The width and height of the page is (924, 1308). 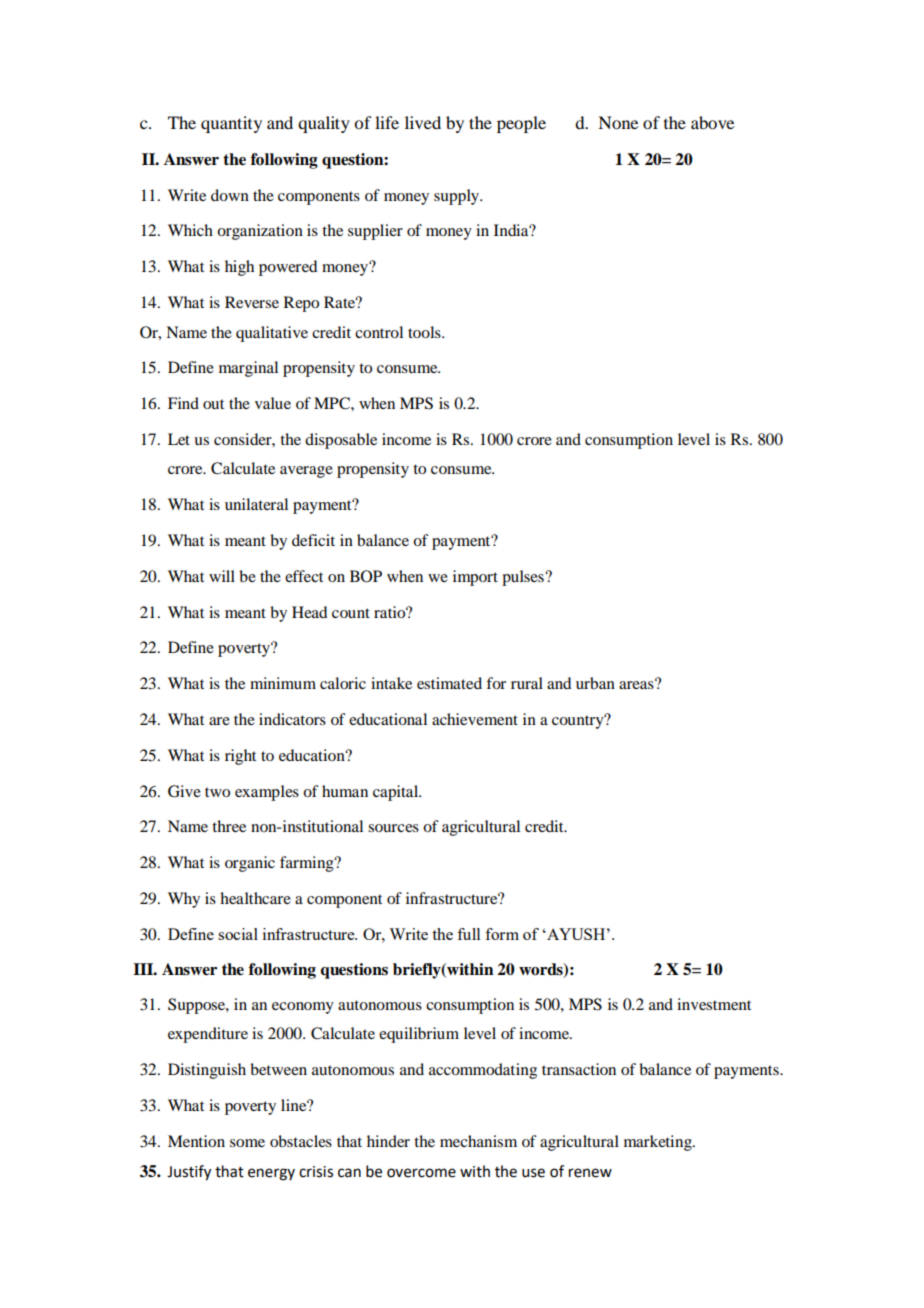 I want to click on capital, so click(x=397, y=793).
